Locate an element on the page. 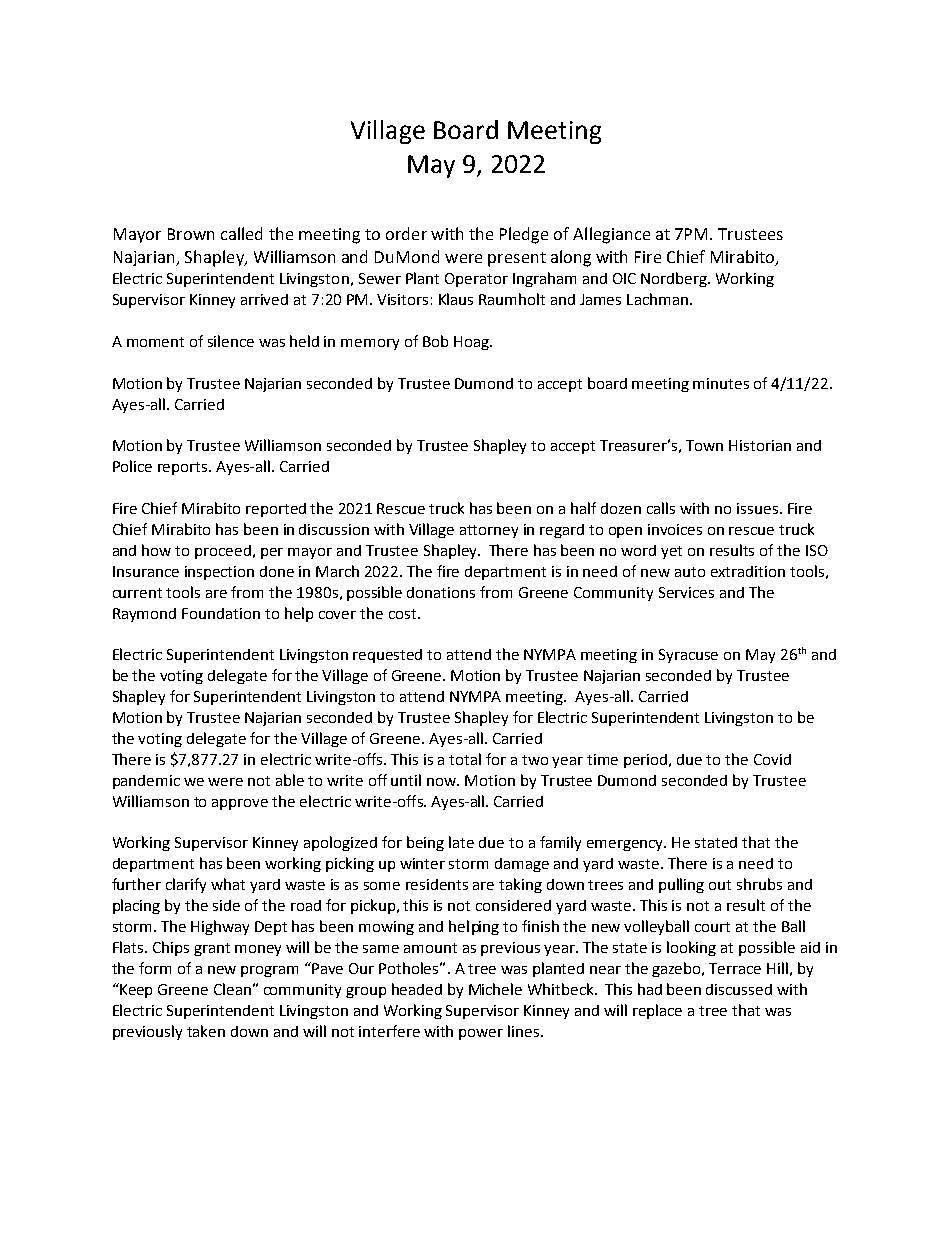 Image resolution: width=952 pixels, height=1233 pixels. taken is located at coordinates (206, 1031).
